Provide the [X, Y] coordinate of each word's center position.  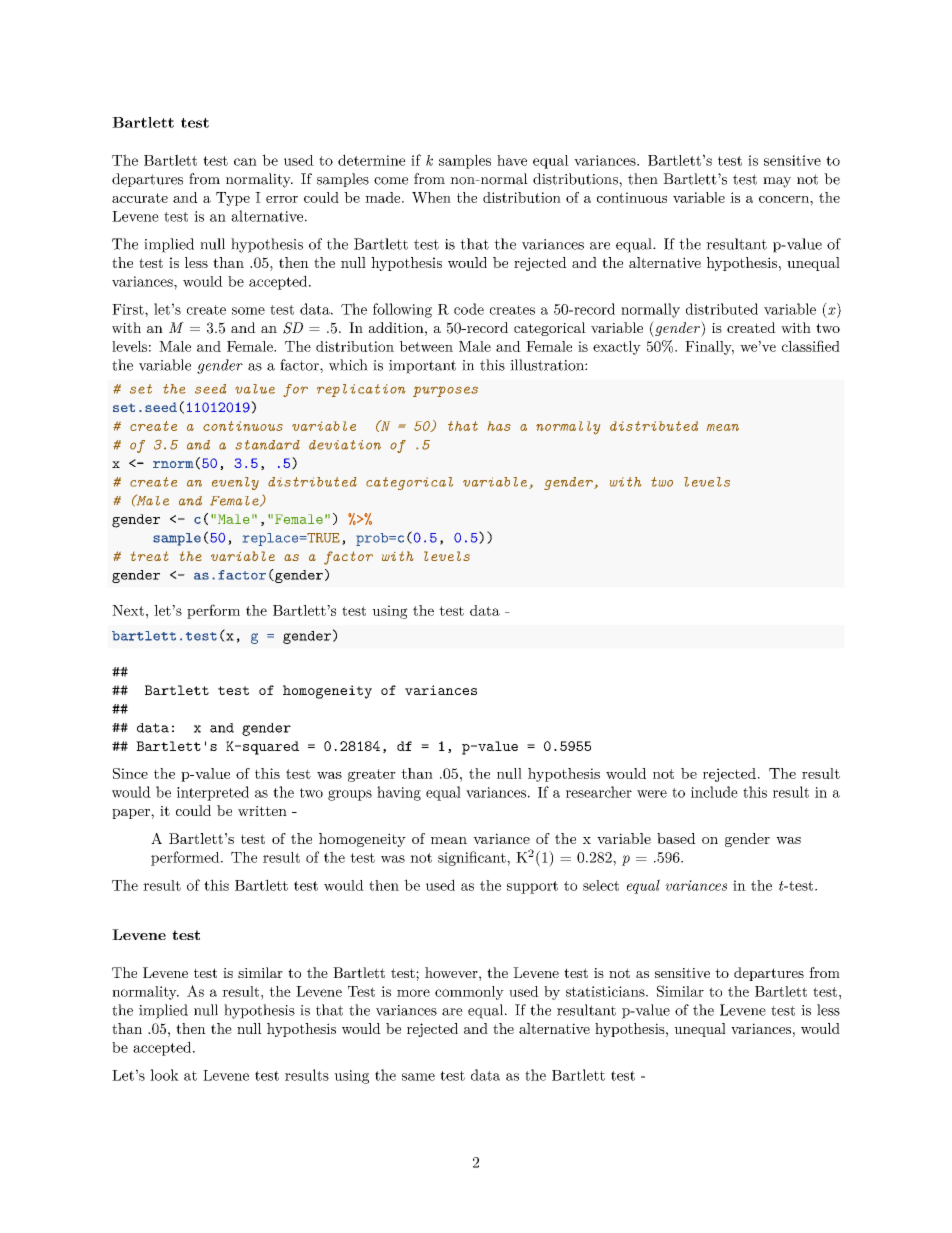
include [714, 792]
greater [372, 775]
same [418, 1077]
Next [128, 610]
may [777, 182]
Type [233, 199]
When [431, 197]
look [164, 1075]
